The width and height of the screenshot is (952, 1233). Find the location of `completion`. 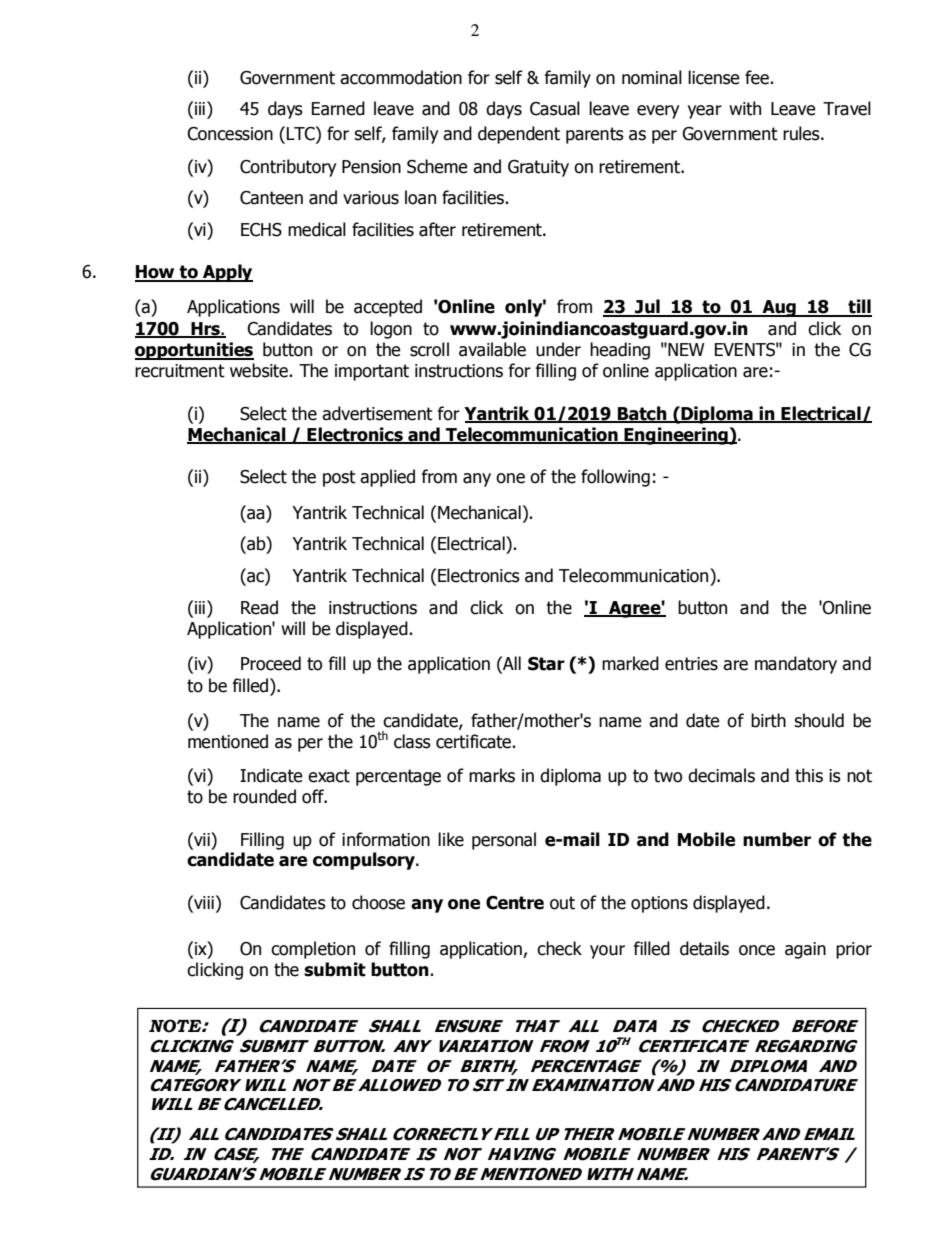

completion is located at coordinates (313, 950).
